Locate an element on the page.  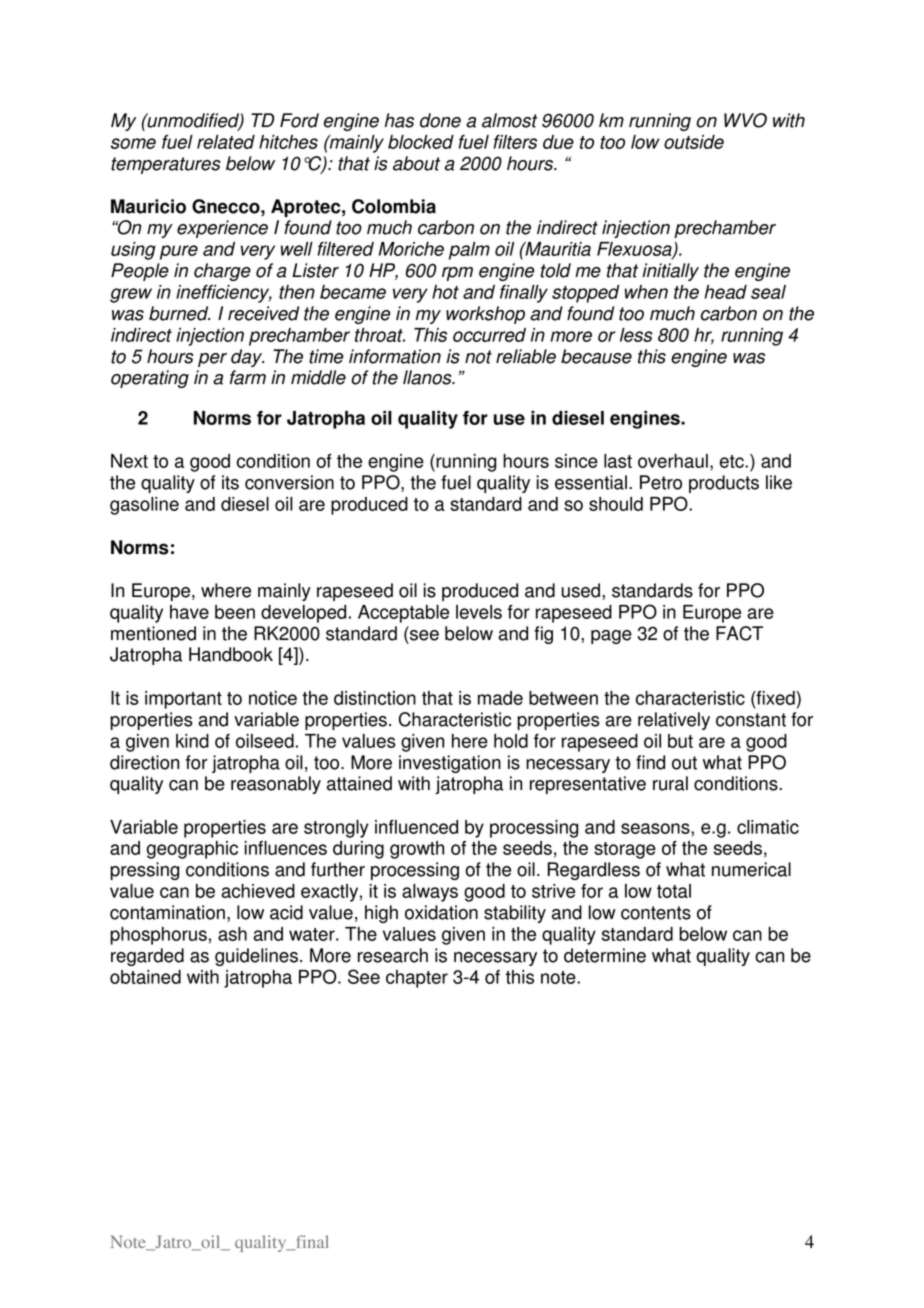
investigation is located at coordinates (450, 764).
